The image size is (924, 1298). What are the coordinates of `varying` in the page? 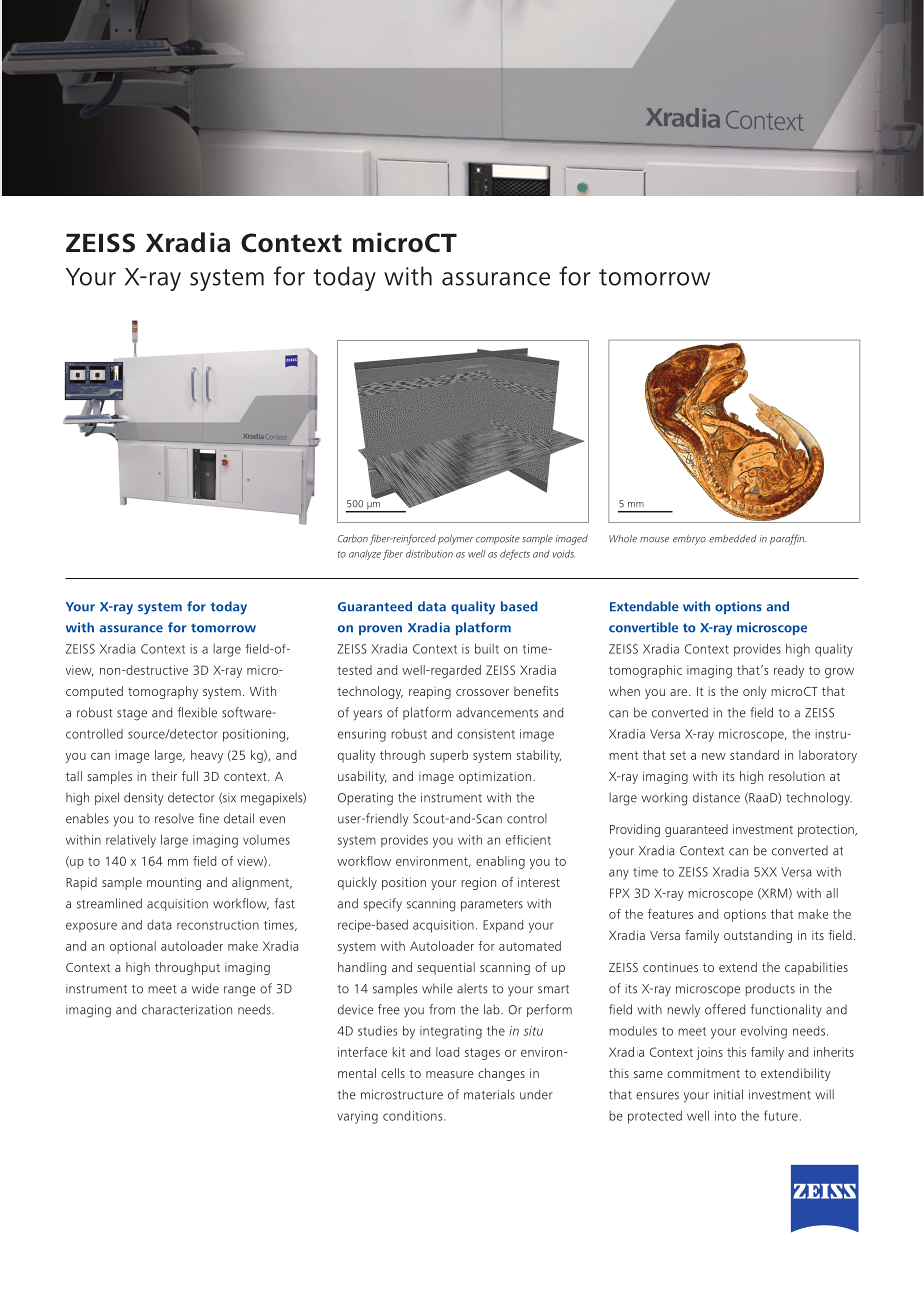 It's located at (357, 1117).
